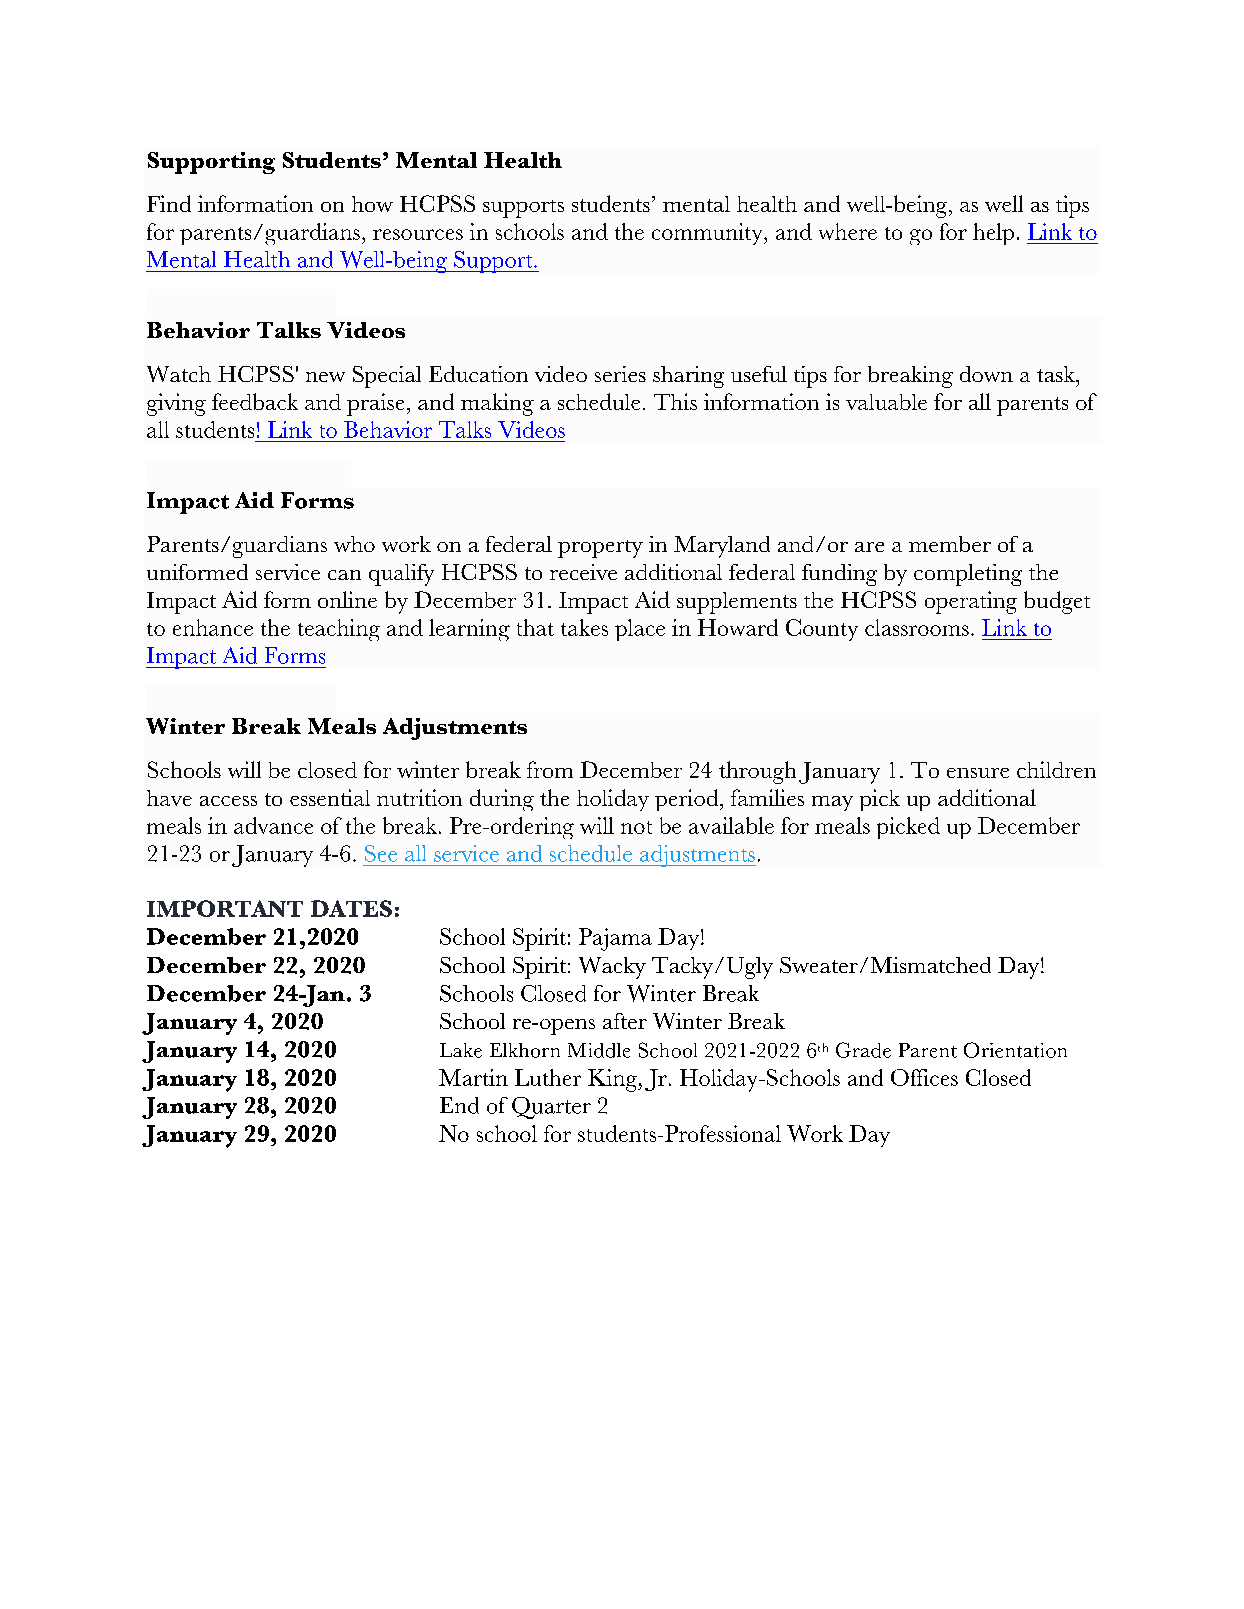  Describe the element at coordinates (169, 203) in the screenshot. I see `Find` at that location.
